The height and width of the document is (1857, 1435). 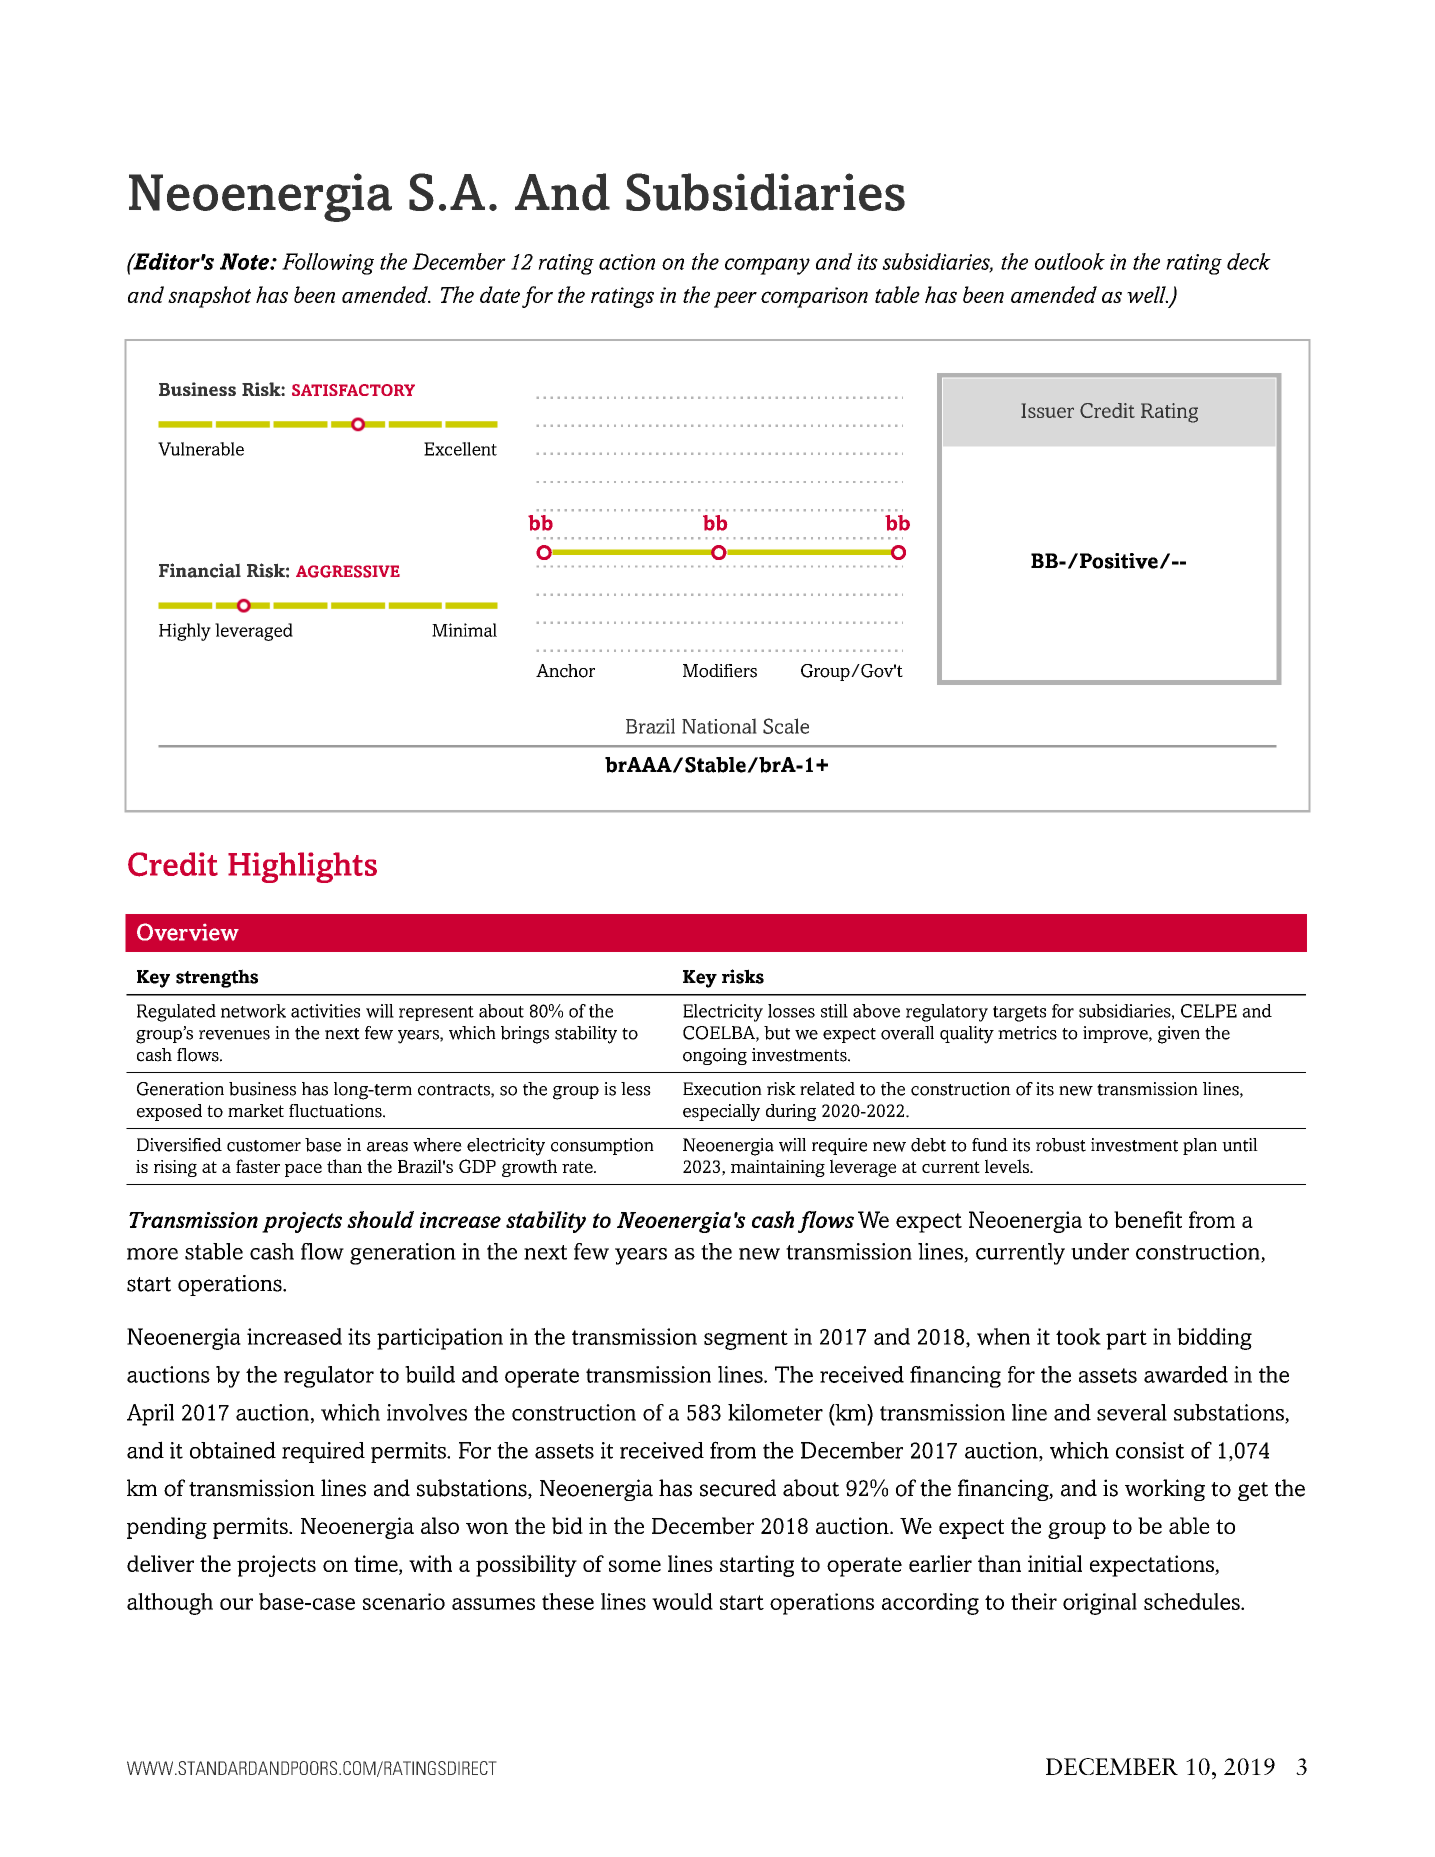 I want to click on targets, so click(x=1019, y=1014).
